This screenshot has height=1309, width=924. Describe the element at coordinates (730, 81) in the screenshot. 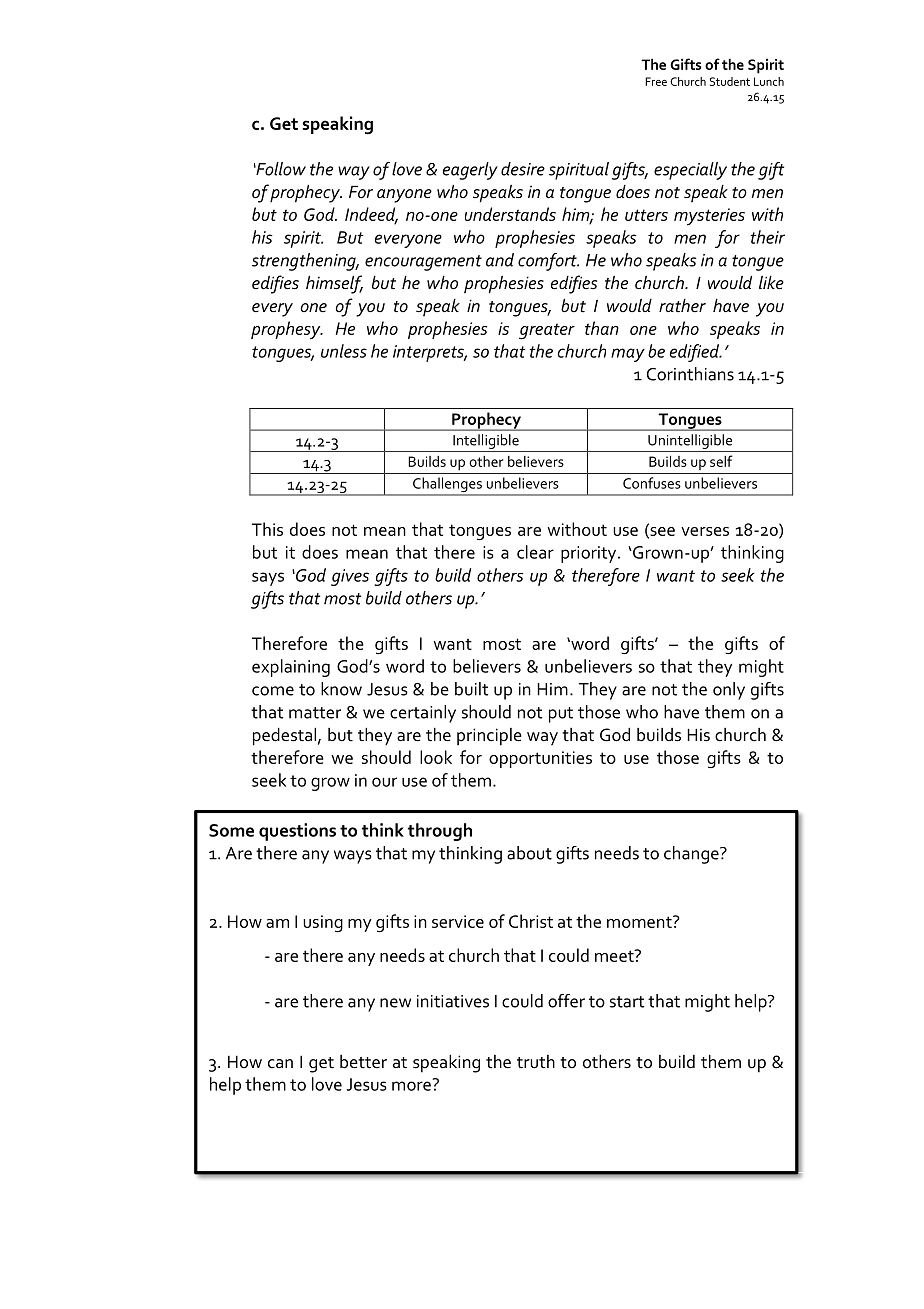

I see `Student` at that location.
